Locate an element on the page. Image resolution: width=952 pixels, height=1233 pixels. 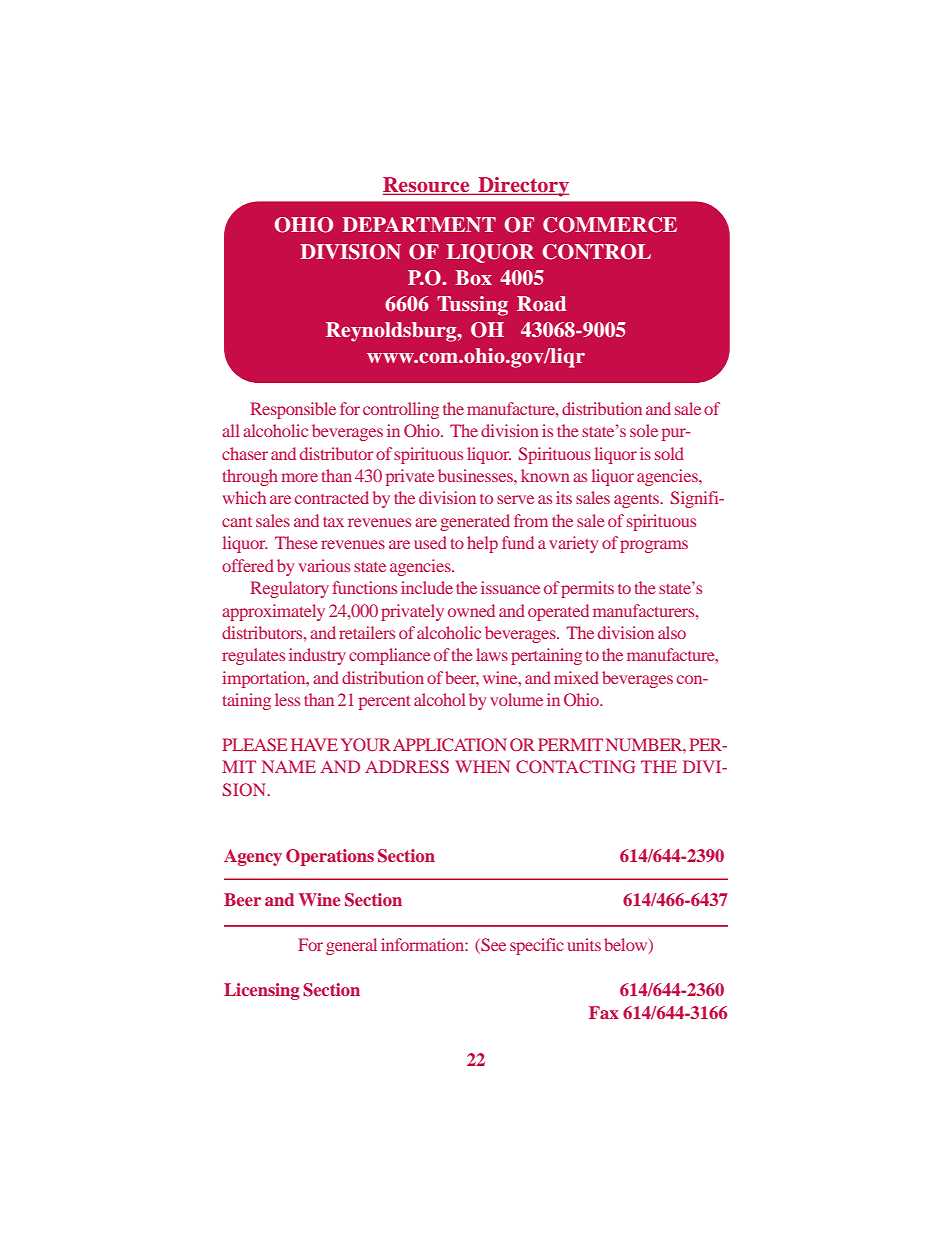
Resource is located at coordinates (427, 186).
